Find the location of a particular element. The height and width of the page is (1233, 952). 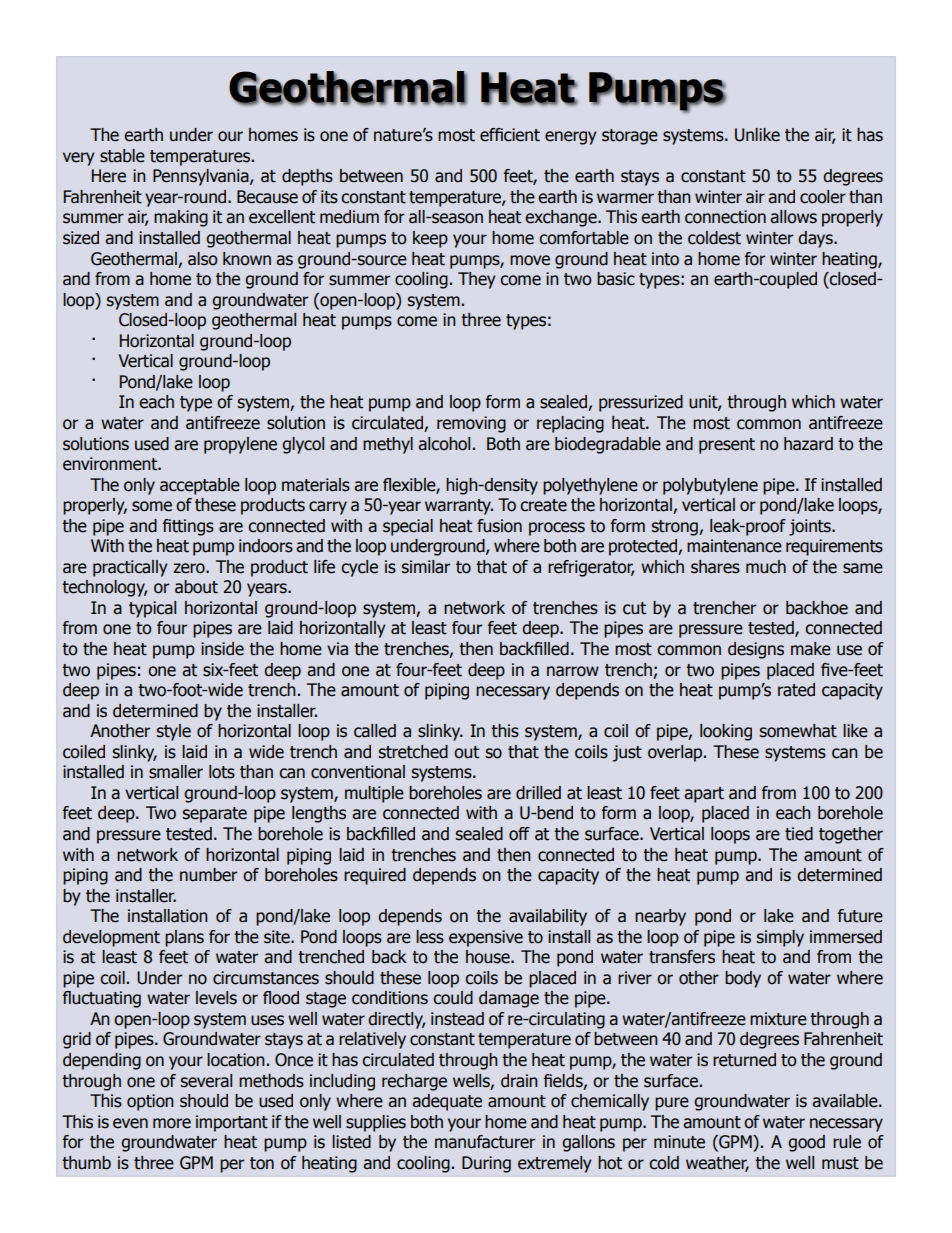

designs is located at coordinates (756, 650).
